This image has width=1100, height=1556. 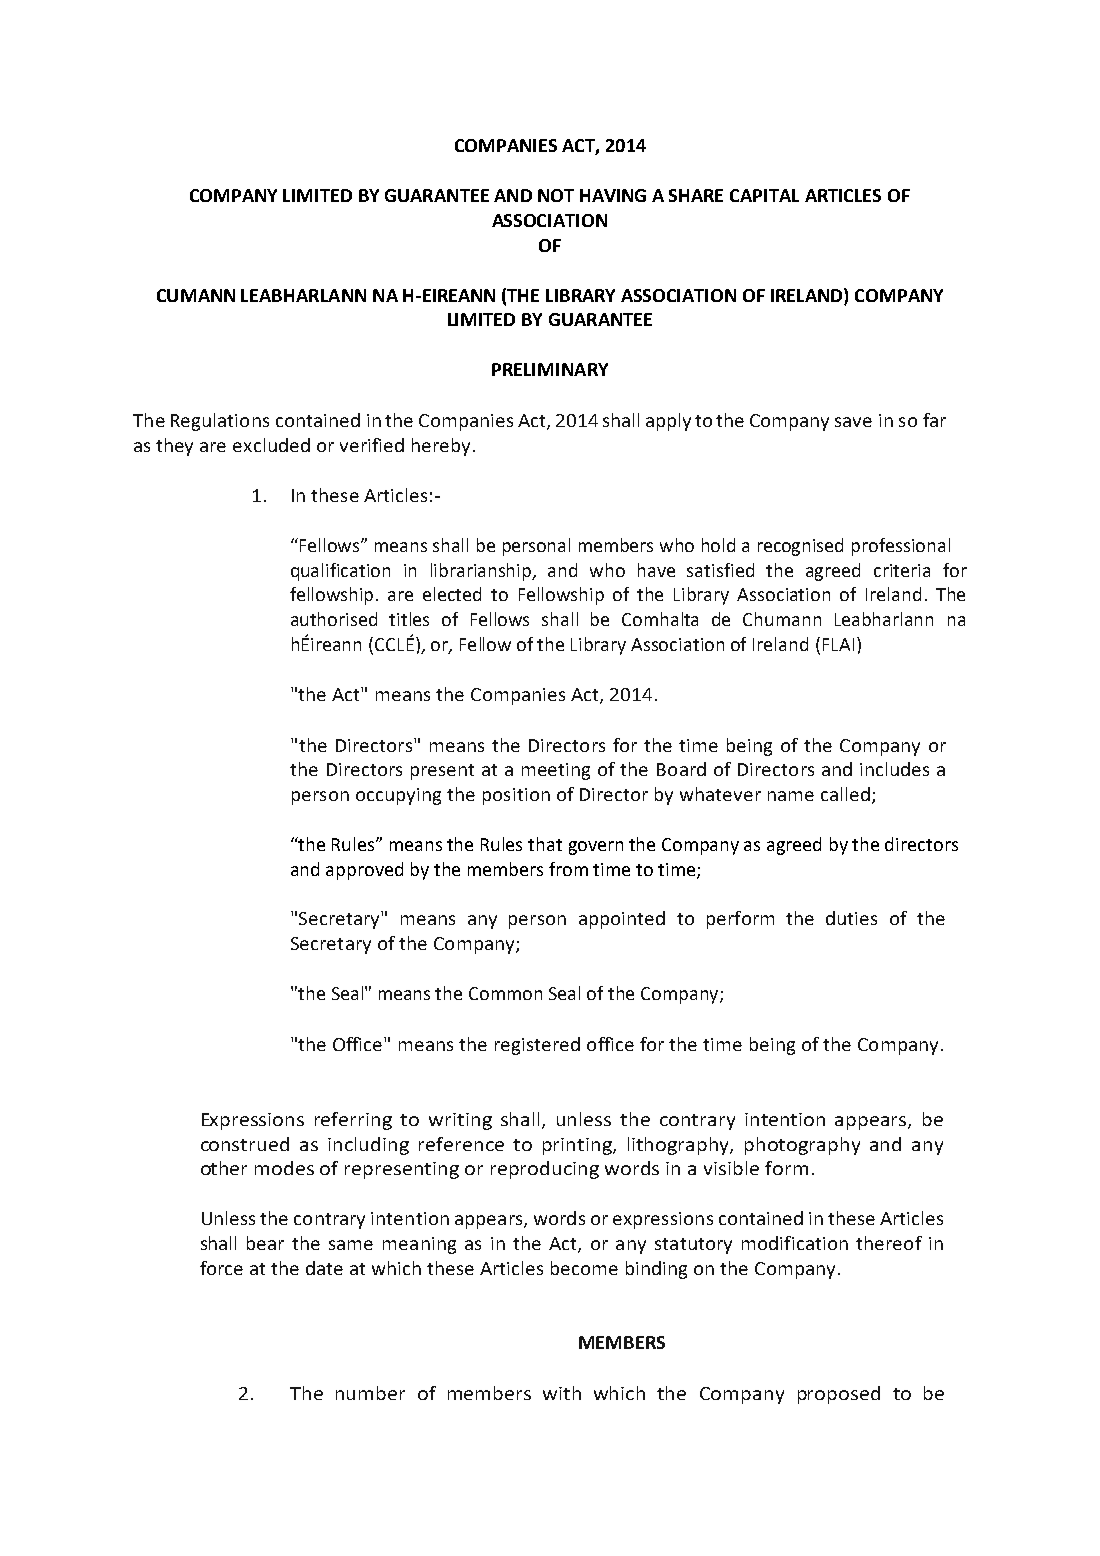 I want to click on number, so click(x=370, y=1393).
